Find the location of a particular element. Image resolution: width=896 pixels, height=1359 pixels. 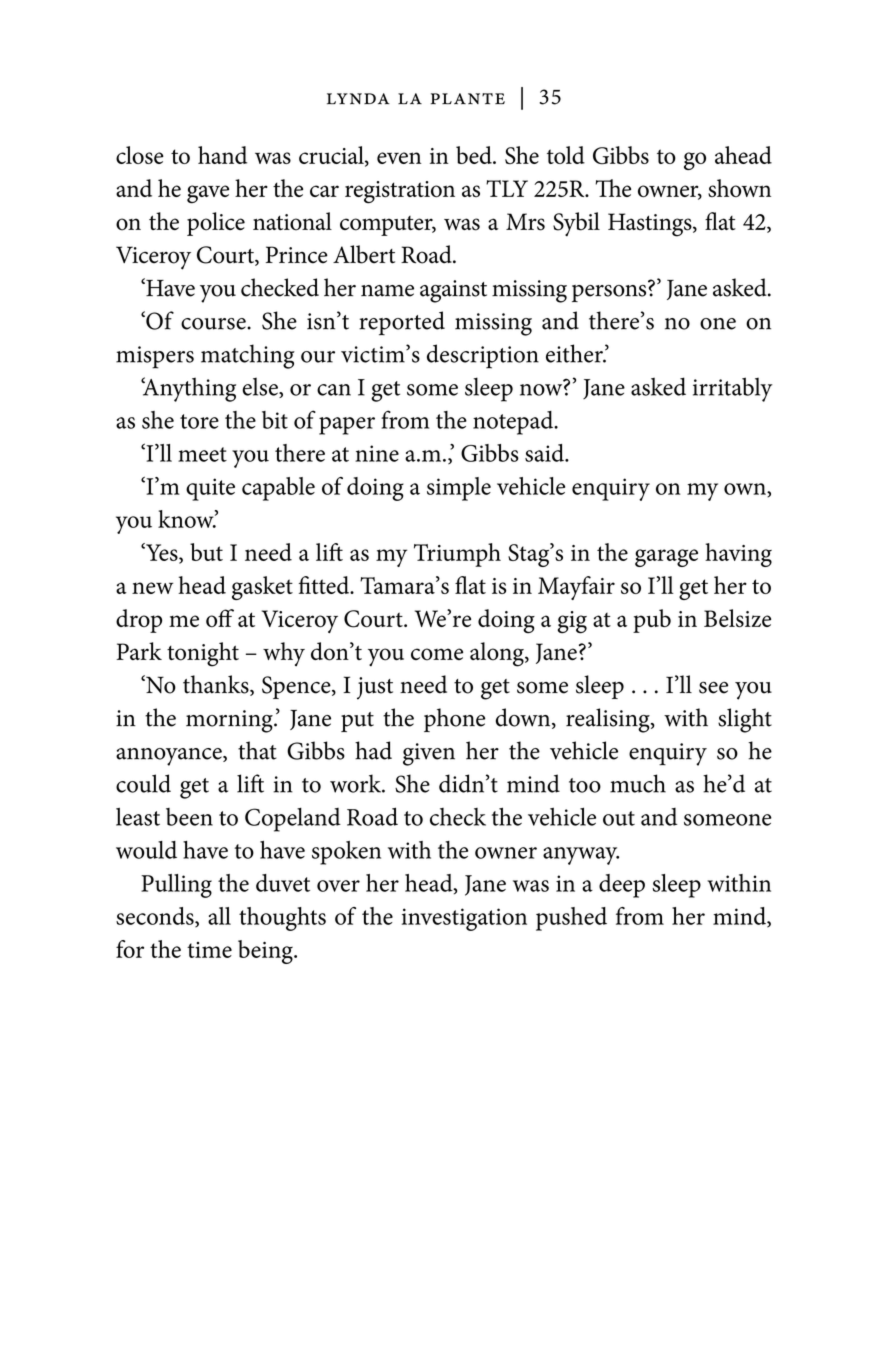

garage is located at coordinates (666, 558).
